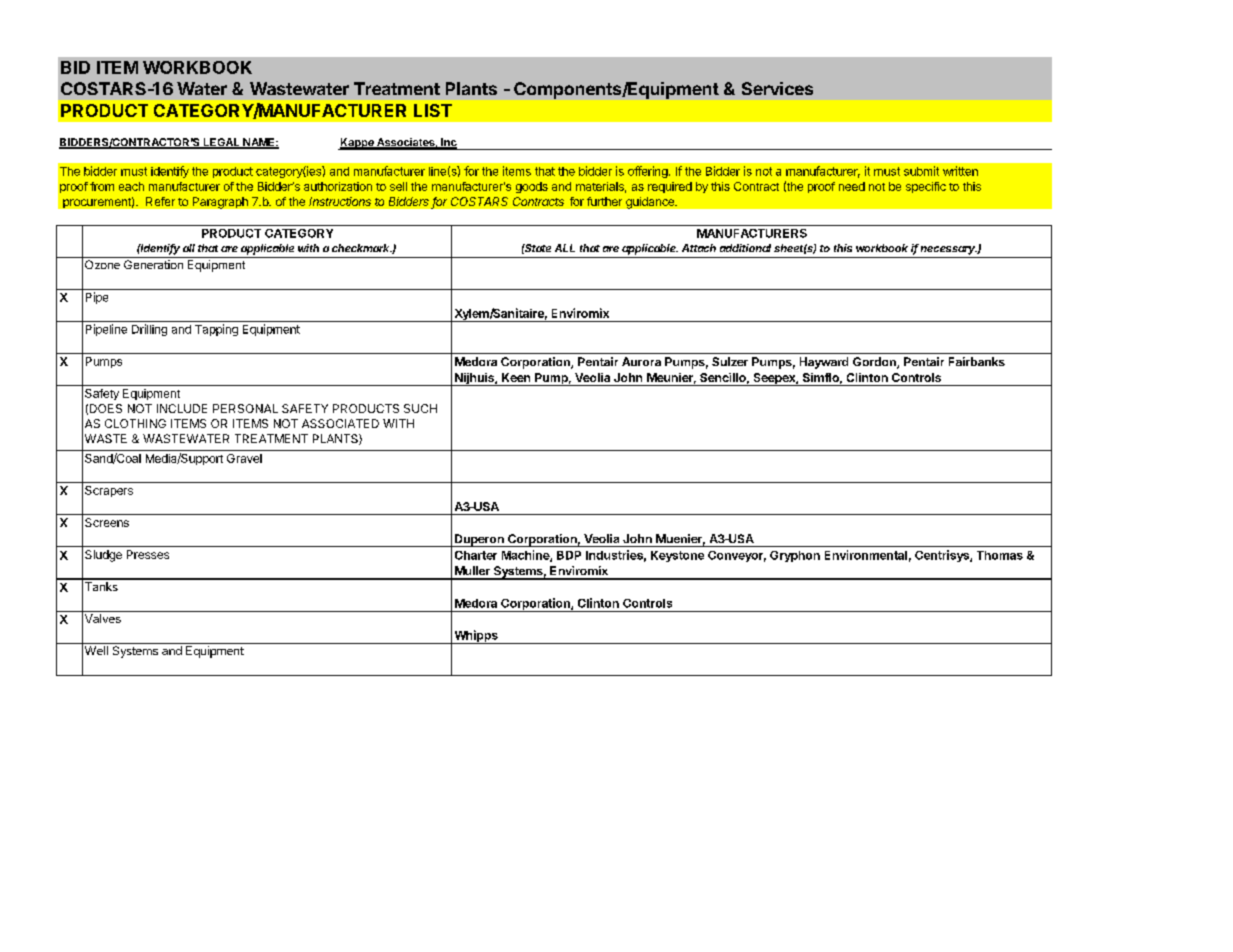 This screenshot has width=1233, height=952. I want to click on Tapping, so click(216, 330).
